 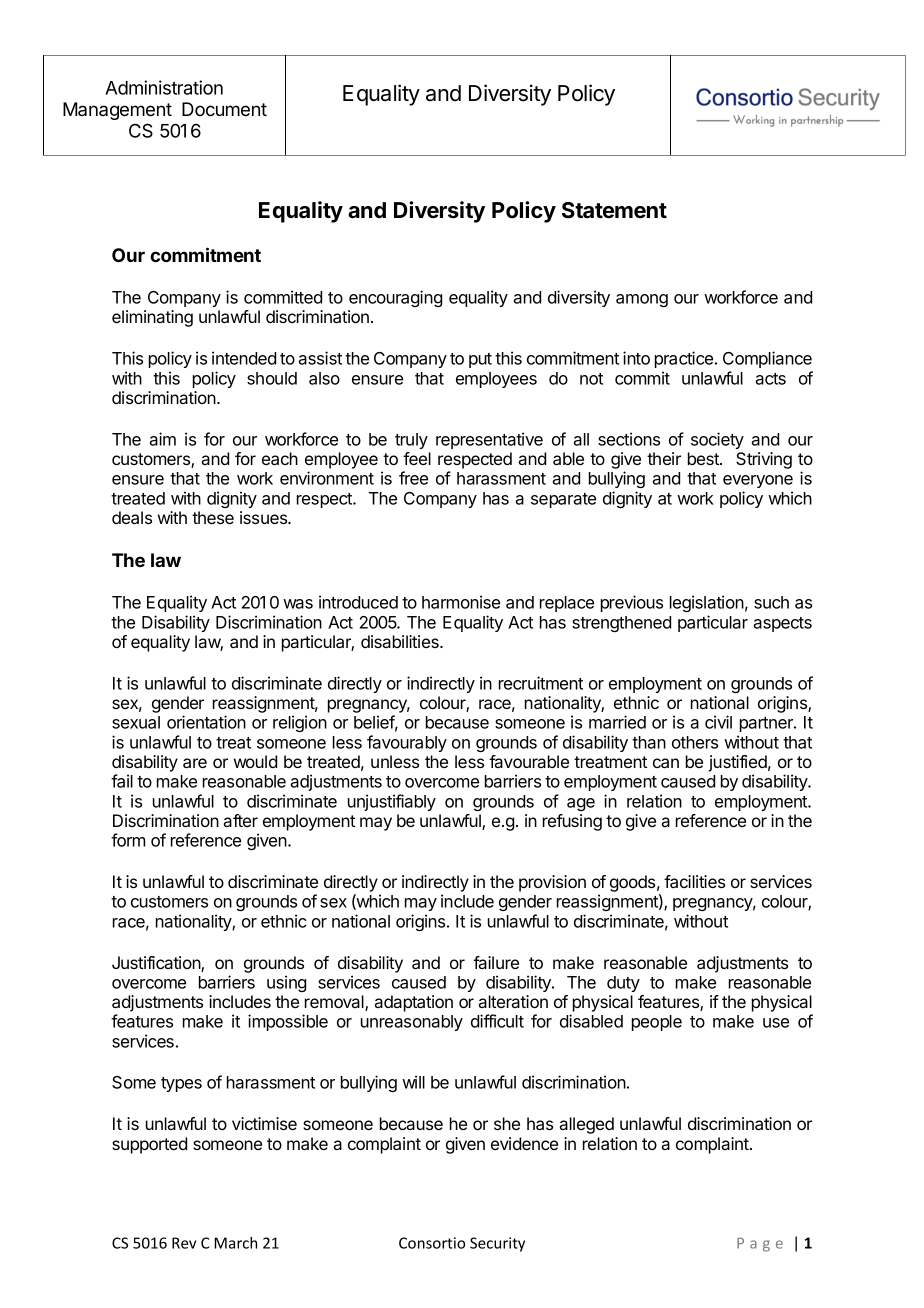 I want to click on Document, so click(x=224, y=109).
